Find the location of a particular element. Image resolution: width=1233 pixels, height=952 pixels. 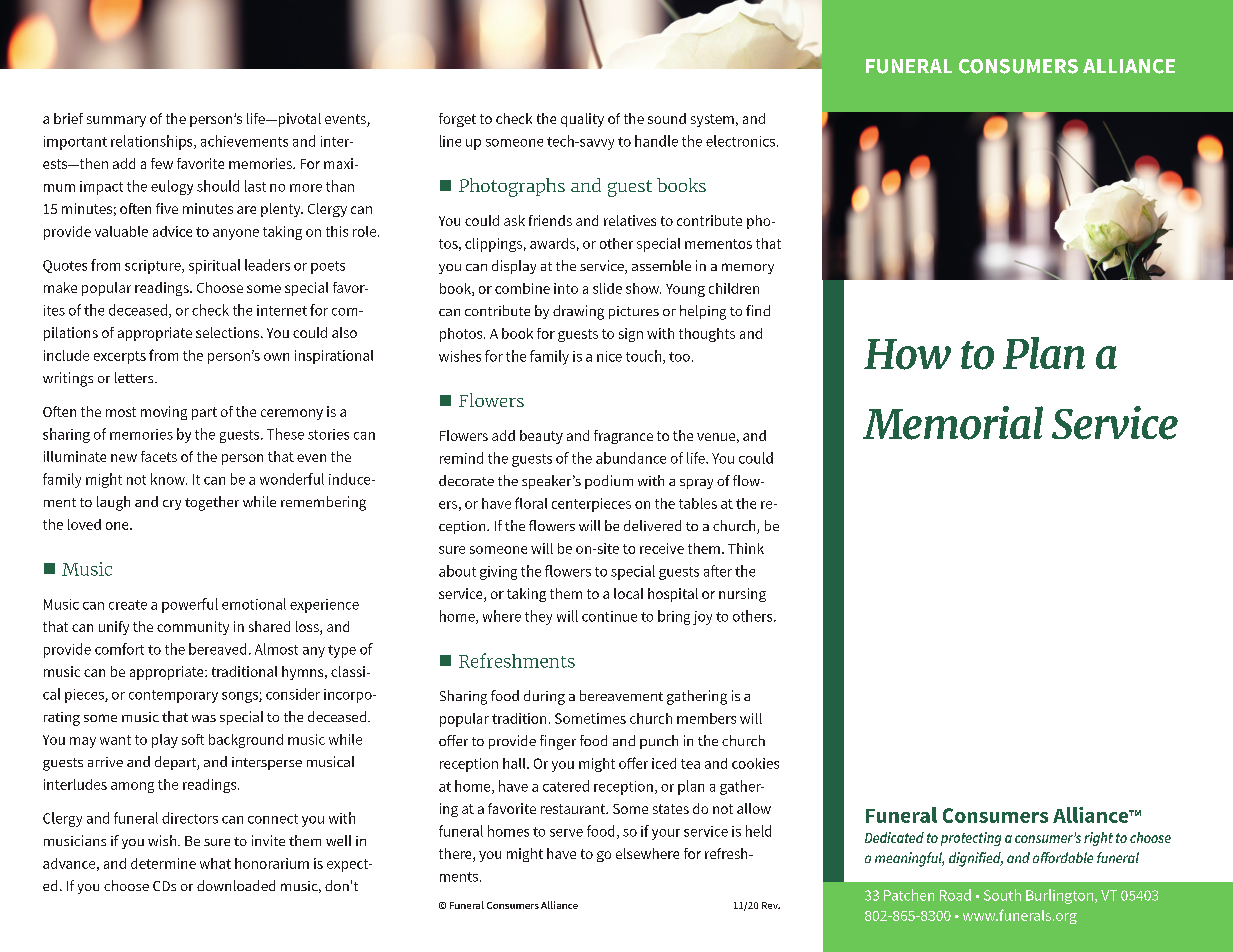

finger is located at coordinates (558, 742).
